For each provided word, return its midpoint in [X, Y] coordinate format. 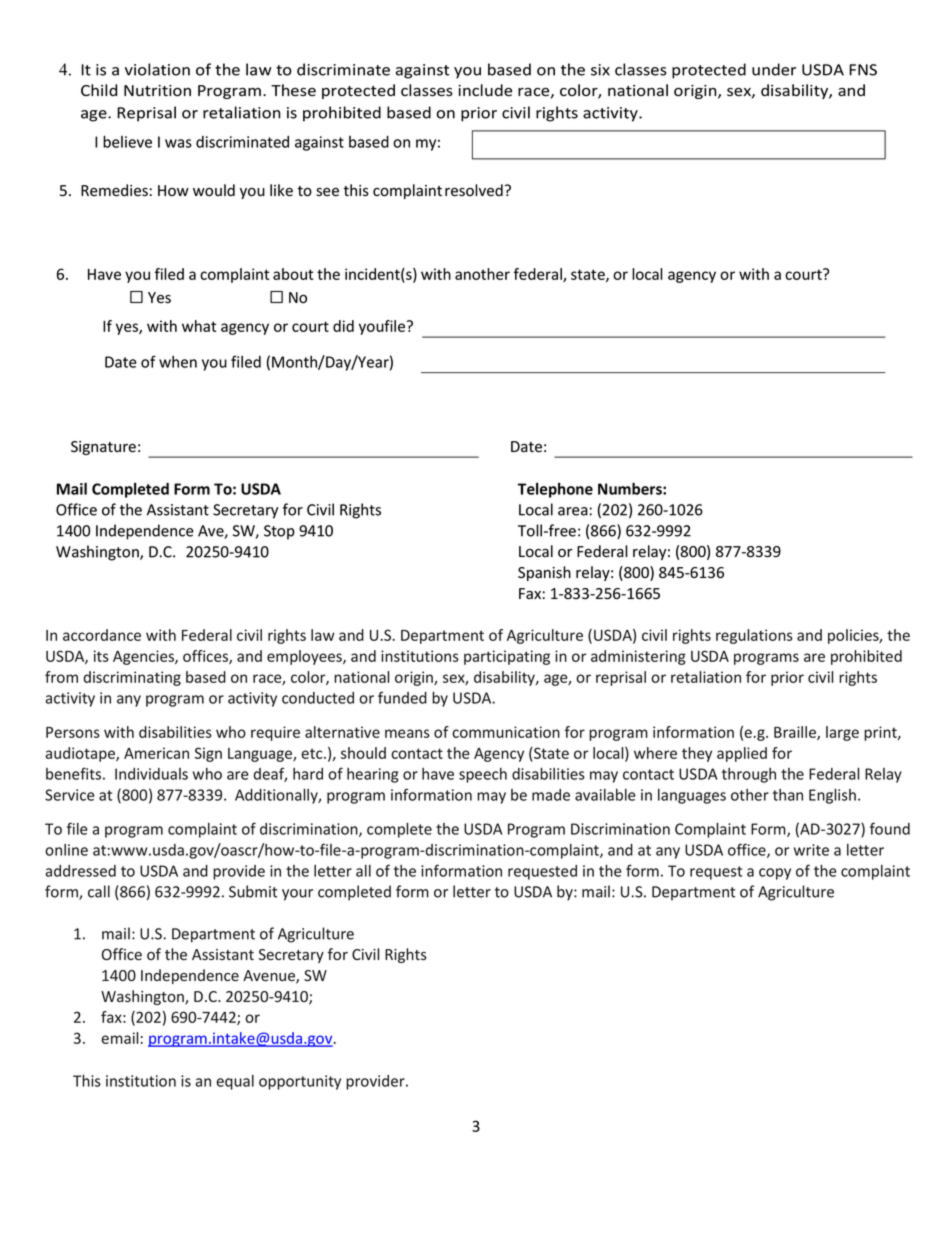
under [774, 69]
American [156, 753]
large [842, 733]
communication [506, 732]
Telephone [555, 490]
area [573, 511]
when [178, 362]
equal [235, 1082]
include [485, 90]
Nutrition [157, 91]
